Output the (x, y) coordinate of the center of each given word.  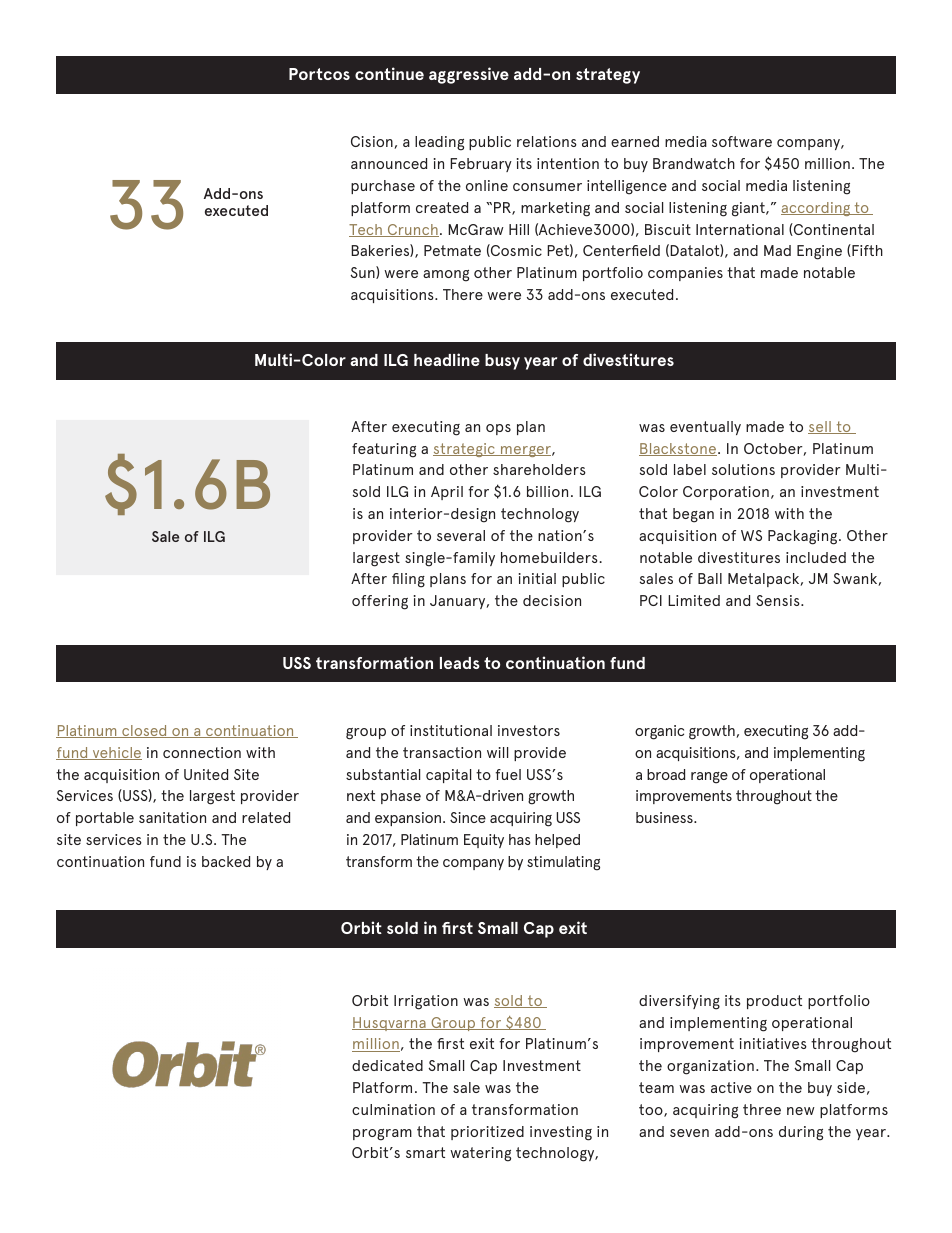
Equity (484, 841)
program (382, 1135)
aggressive (469, 75)
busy (502, 362)
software (742, 141)
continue (389, 73)
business (665, 817)
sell (820, 427)
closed (144, 731)
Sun (363, 272)
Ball (710, 578)
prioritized (487, 1133)
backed (226, 861)
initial (537, 578)
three (762, 1109)
